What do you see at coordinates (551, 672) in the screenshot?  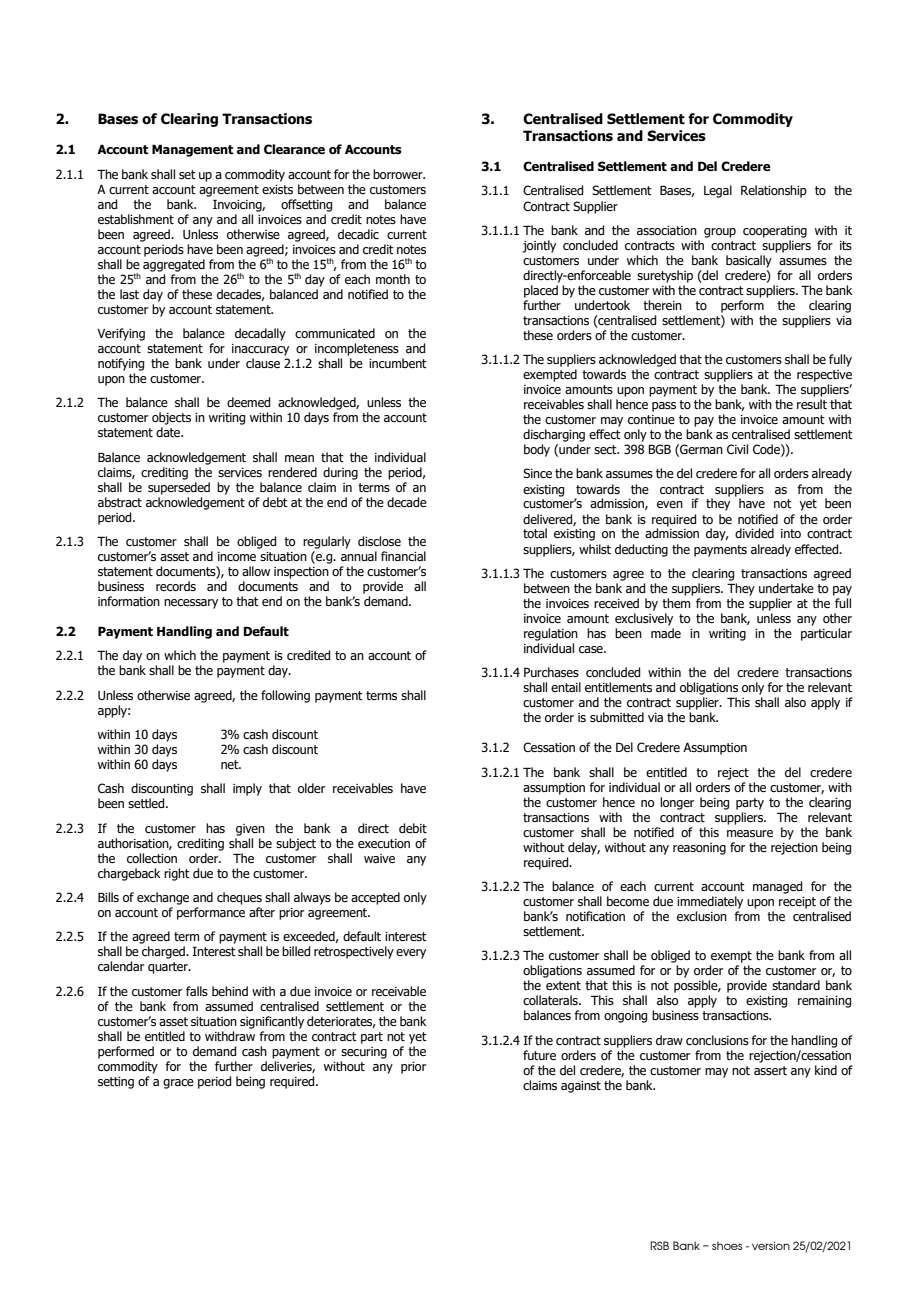 I see `Purchases` at bounding box center [551, 672].
